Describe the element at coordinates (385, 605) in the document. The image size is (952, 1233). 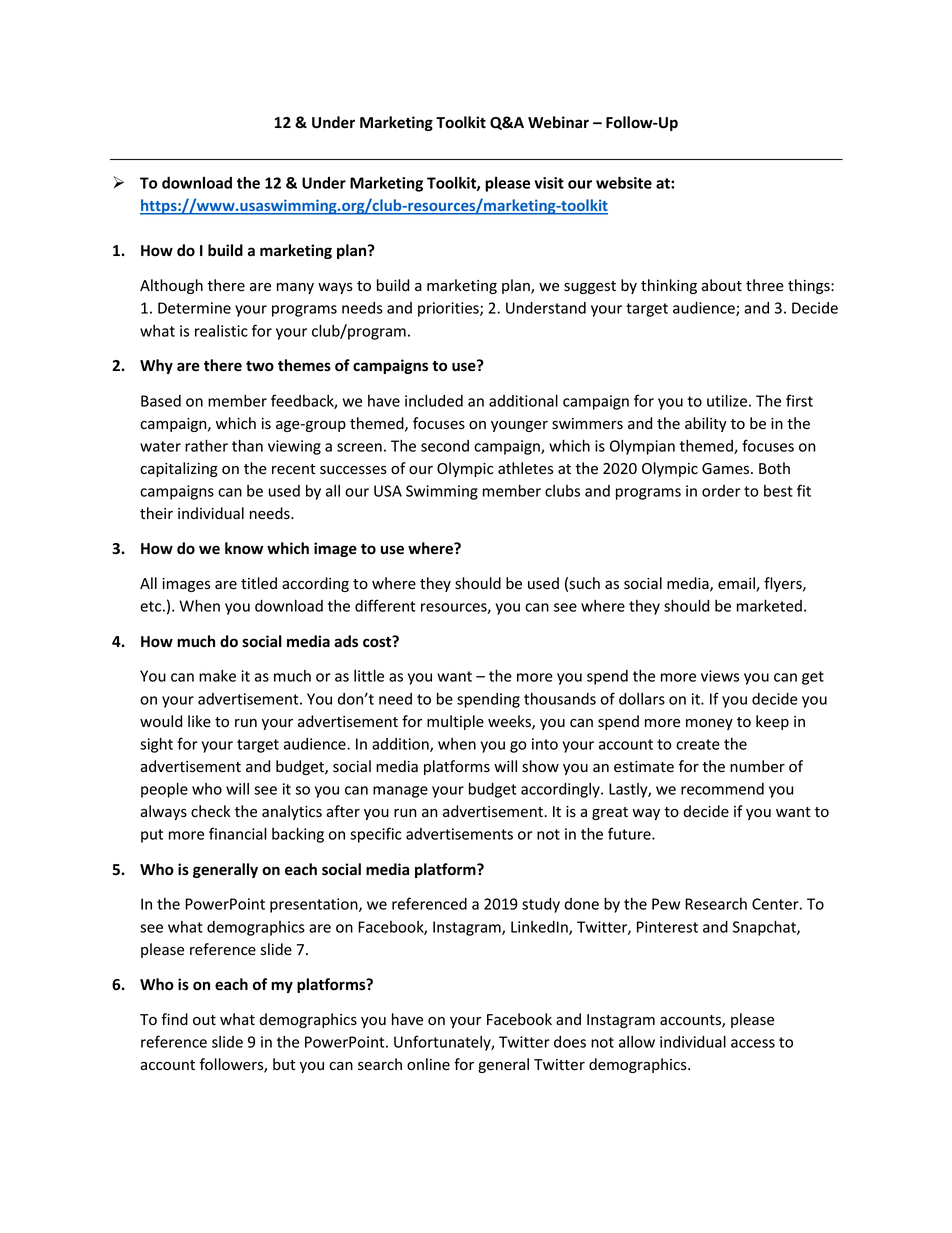
I see `different` at that location.
